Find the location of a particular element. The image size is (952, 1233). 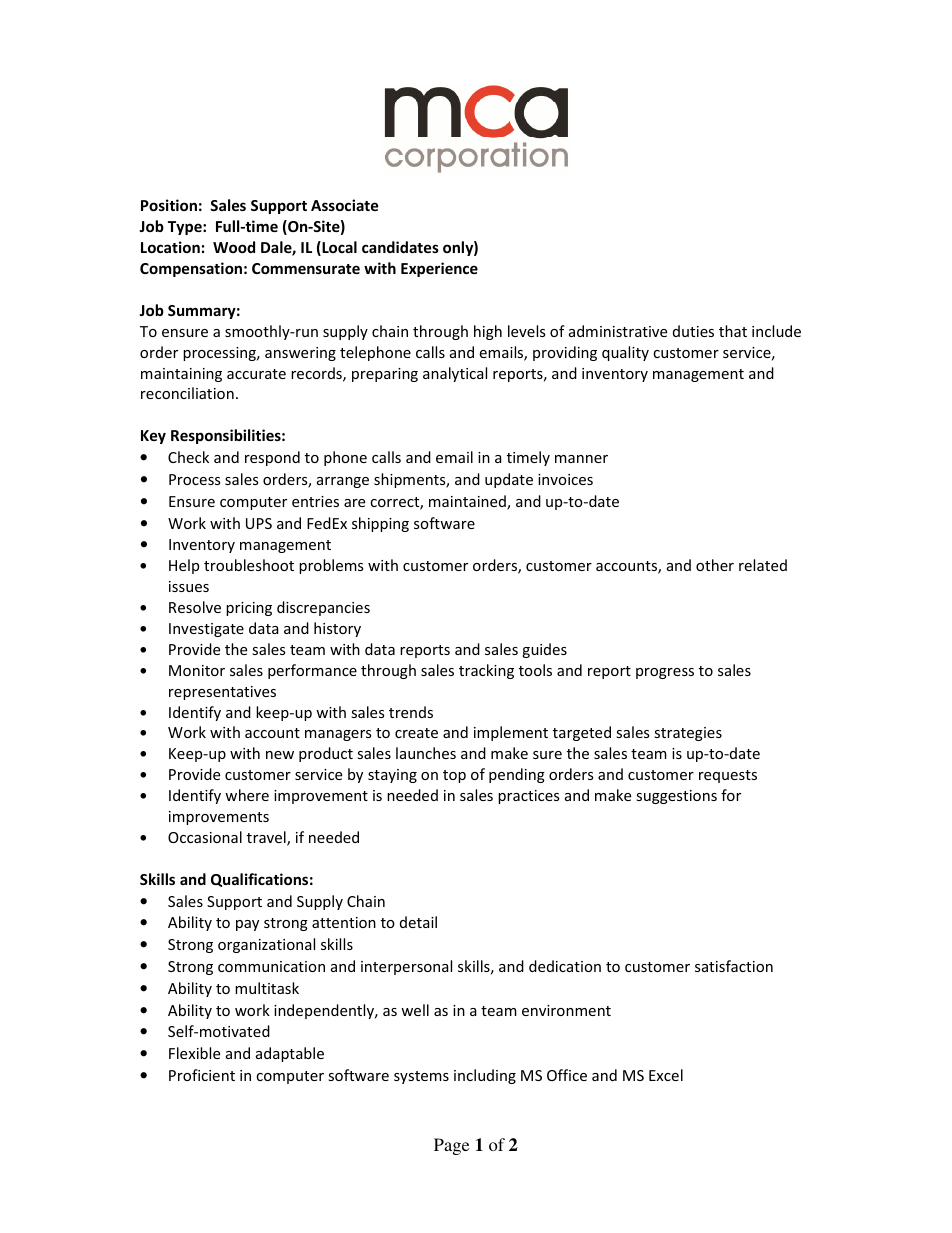

top is located at coordinates (454, 776).
